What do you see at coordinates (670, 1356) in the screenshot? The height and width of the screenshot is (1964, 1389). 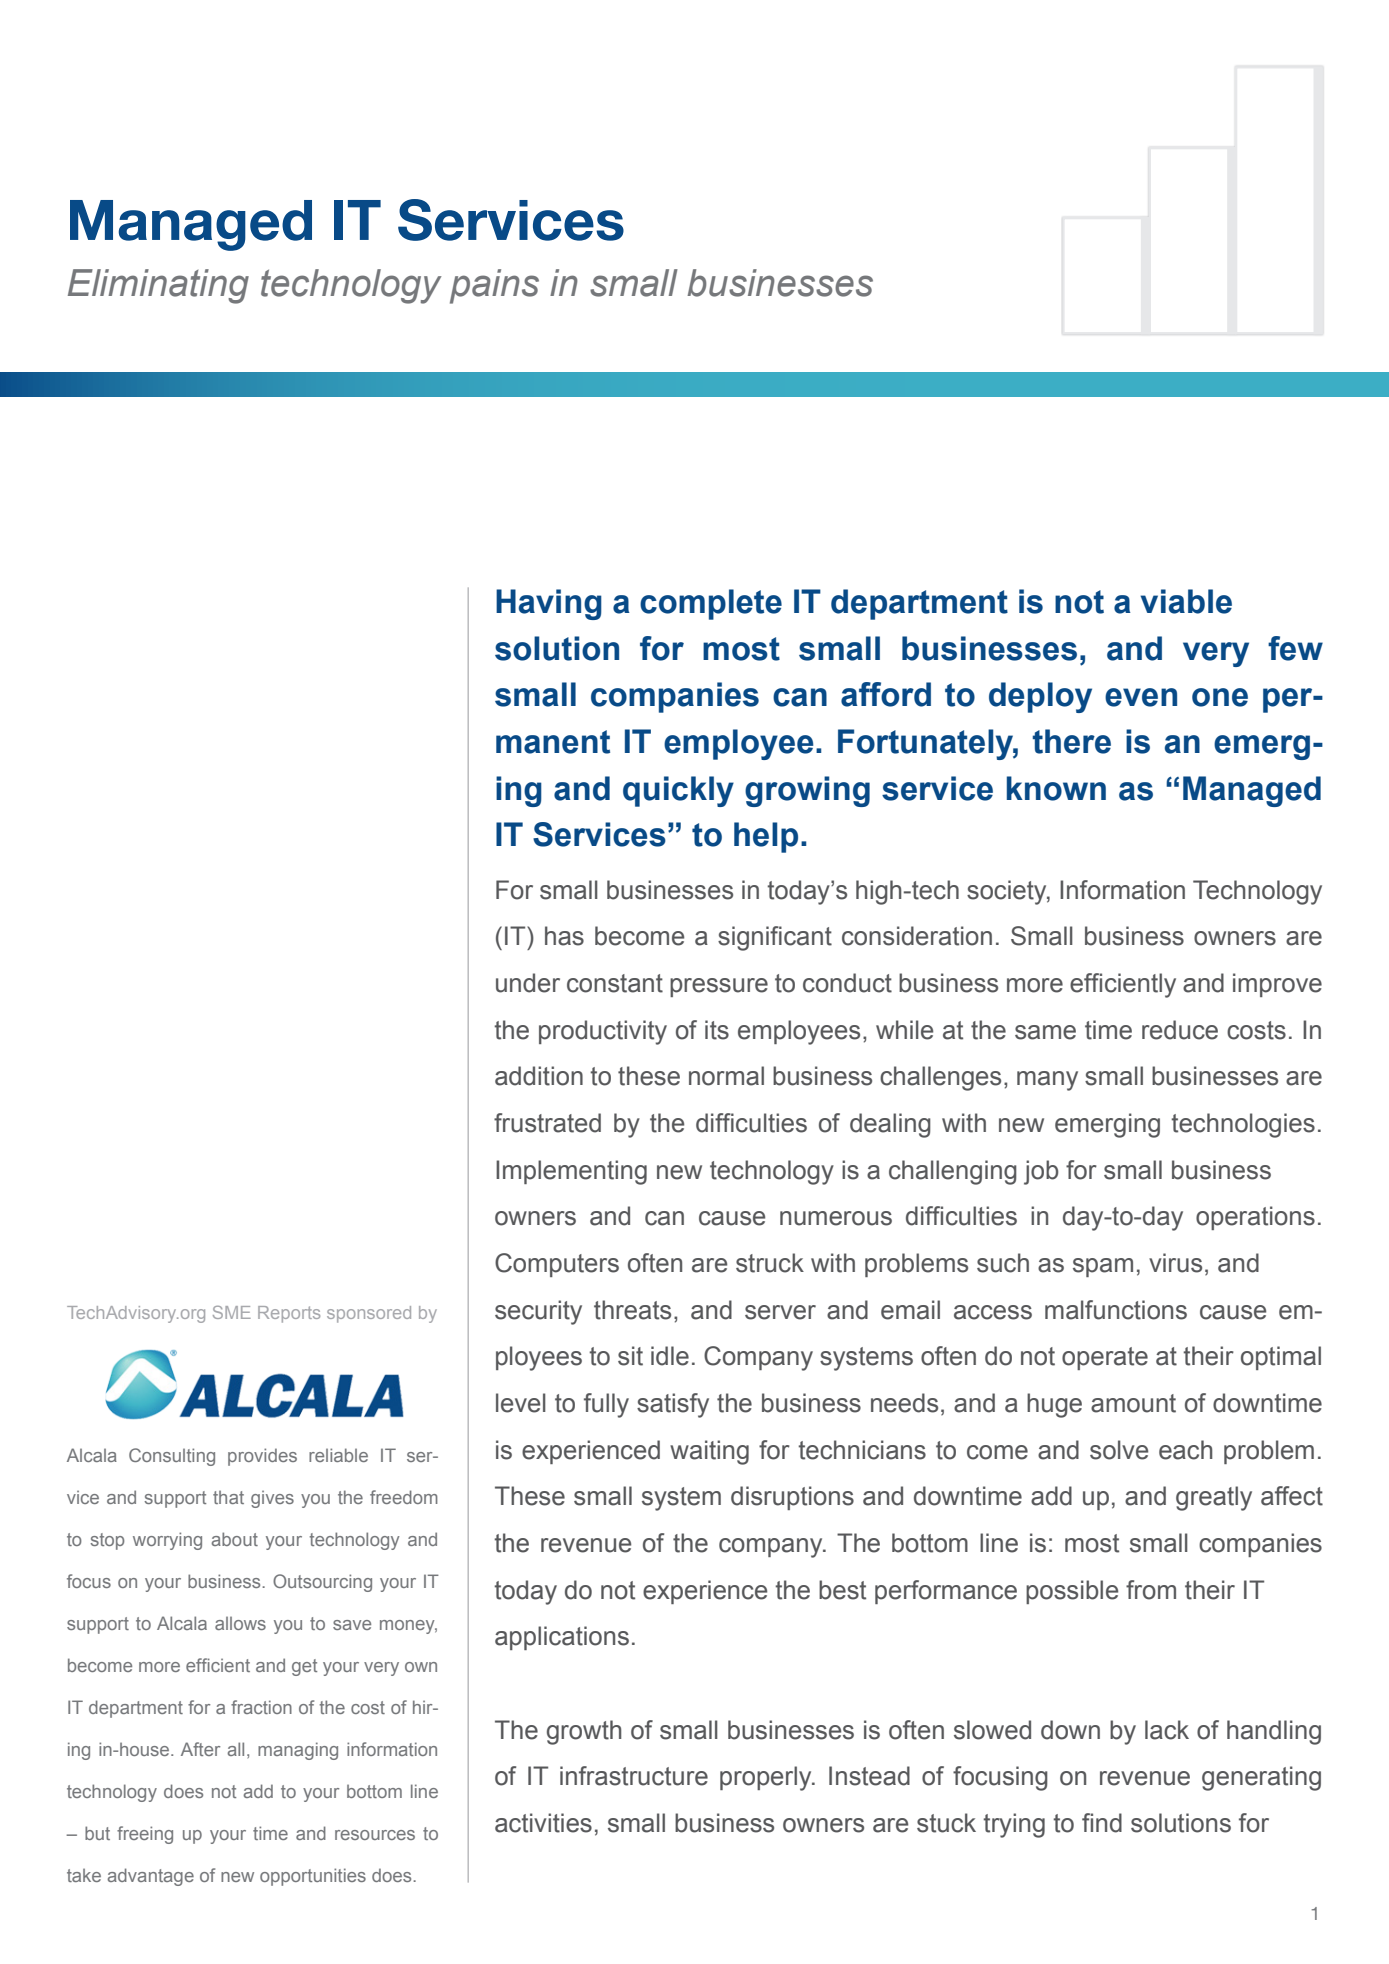 I see `idle` at bounding box center [670, 1356].
